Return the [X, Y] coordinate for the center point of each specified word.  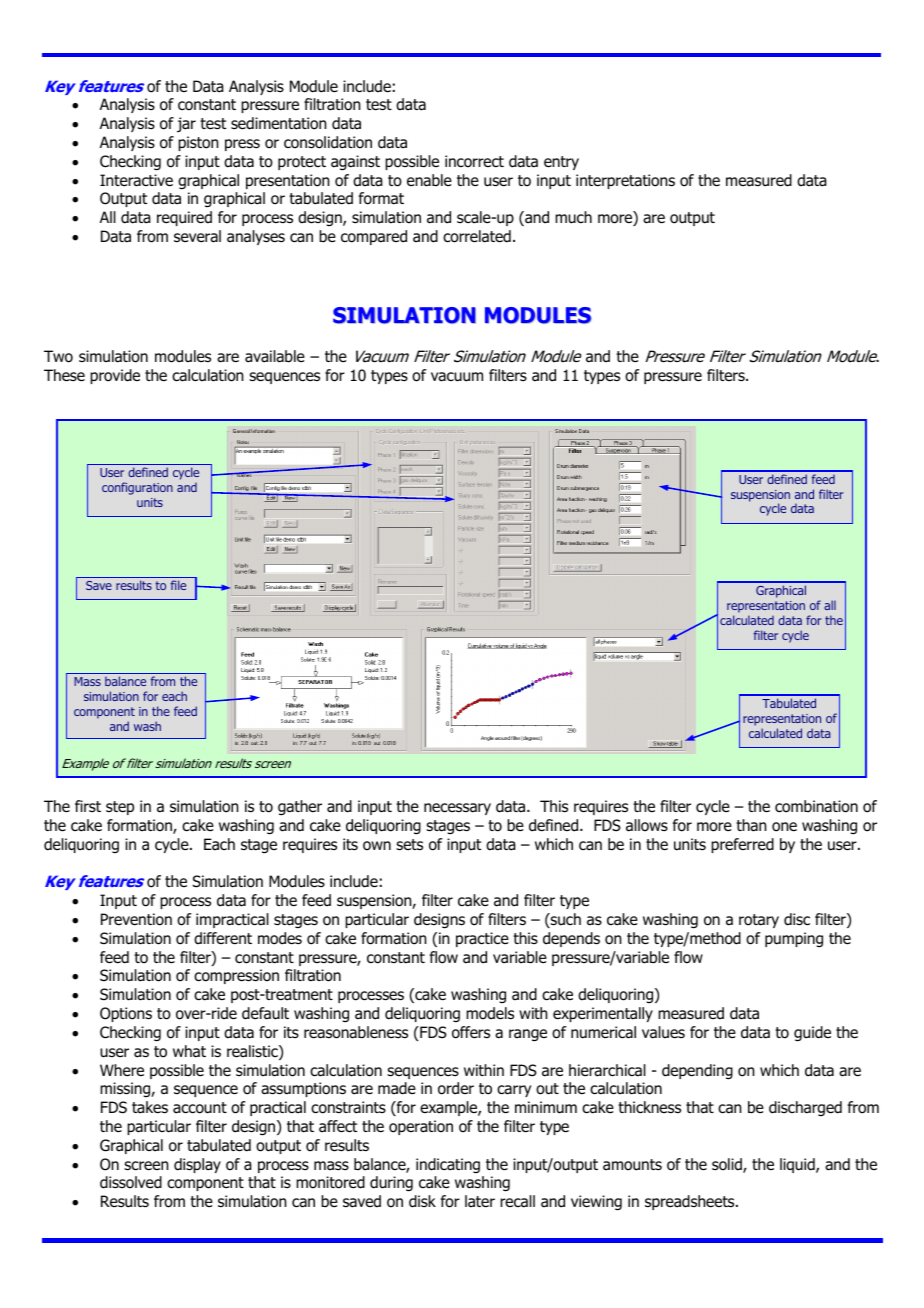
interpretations [625, 181]
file [178, 585]
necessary [457, 809]
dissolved [131, 1182]
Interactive [136, 180]
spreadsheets [691, 1202]
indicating [448, 1165]
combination [816, 806]
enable [429, 180]
